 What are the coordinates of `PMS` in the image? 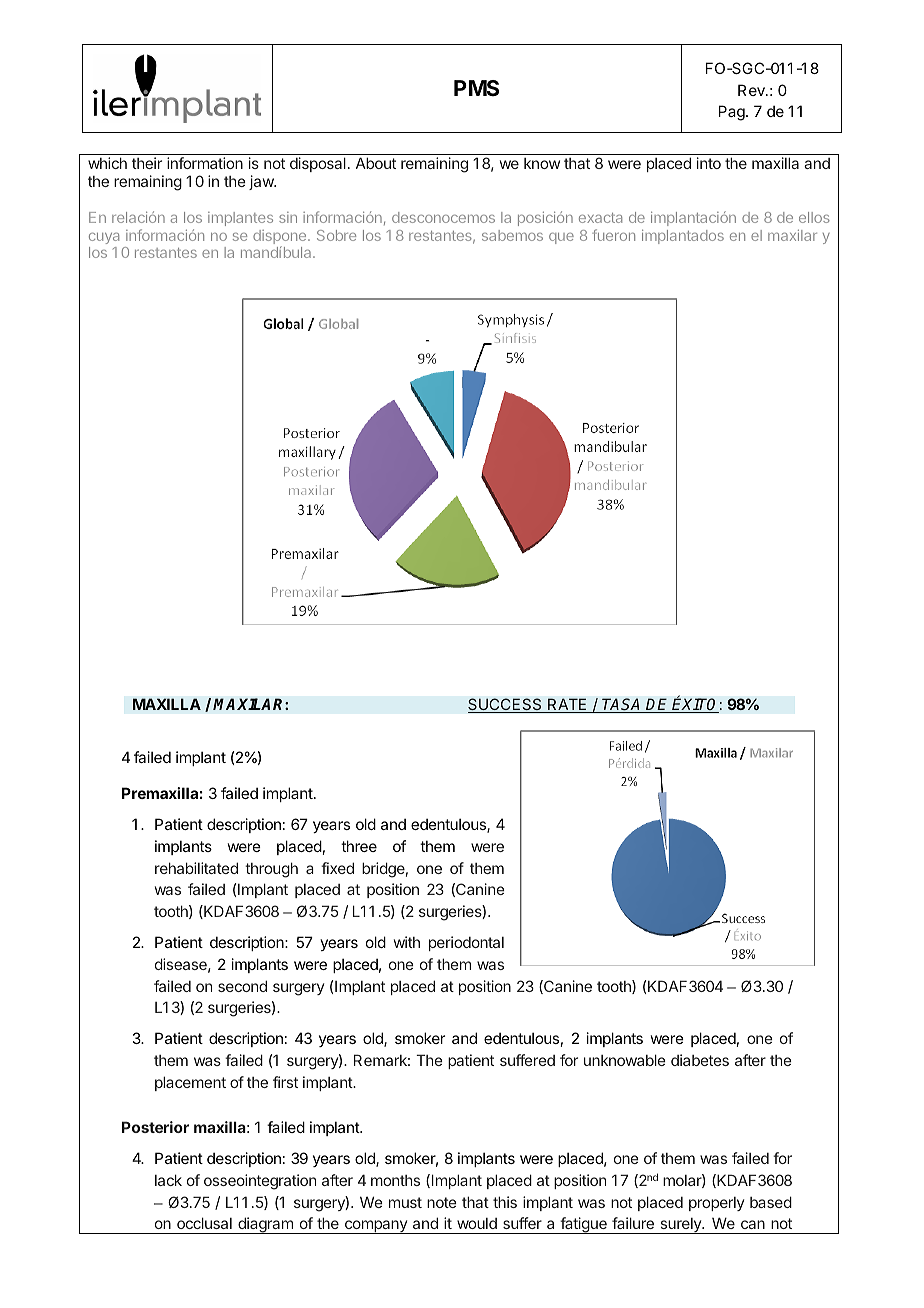 It's located at (476, 88).
